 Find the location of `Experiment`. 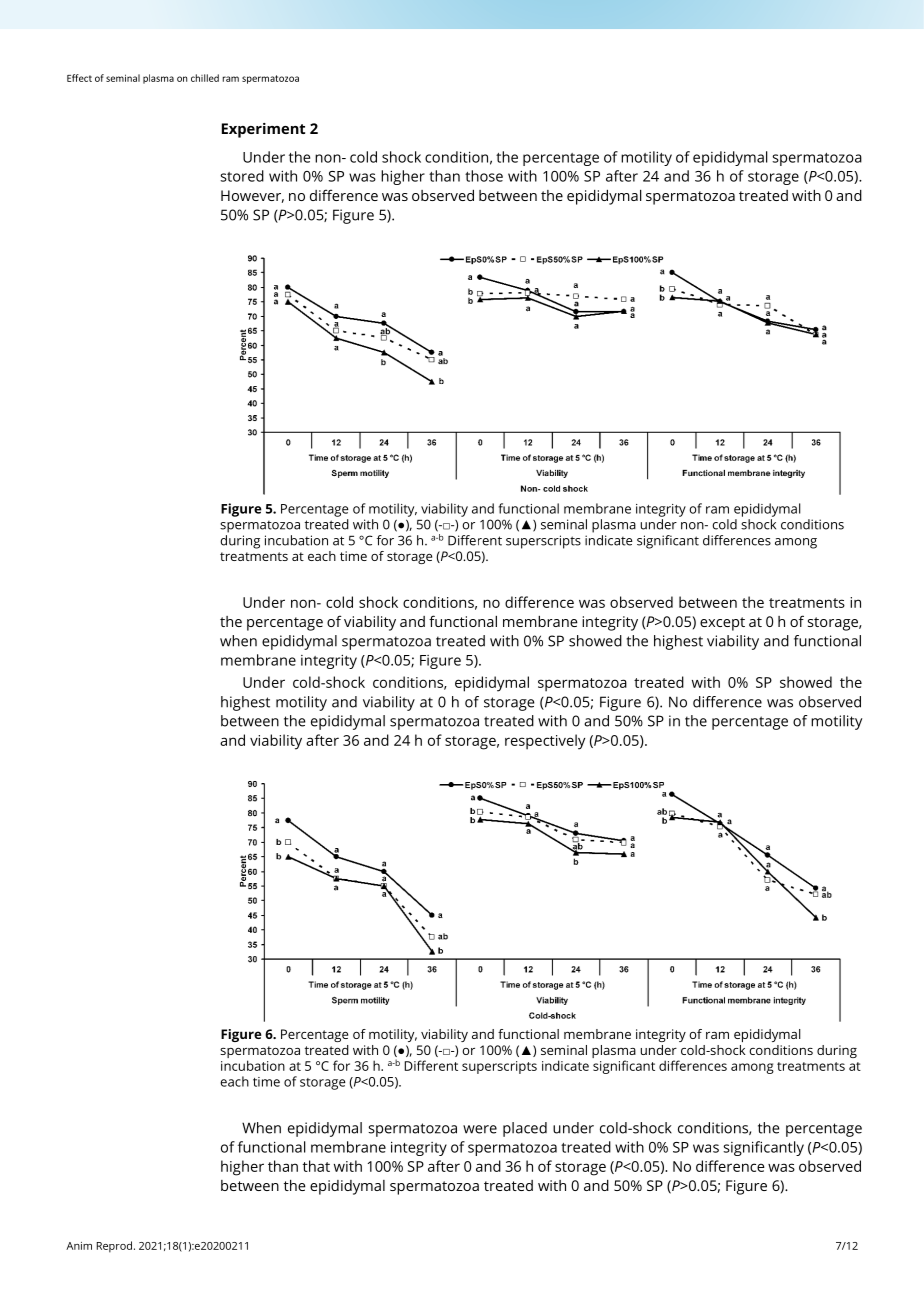

Experiment is located at coordinates (263, 130).
